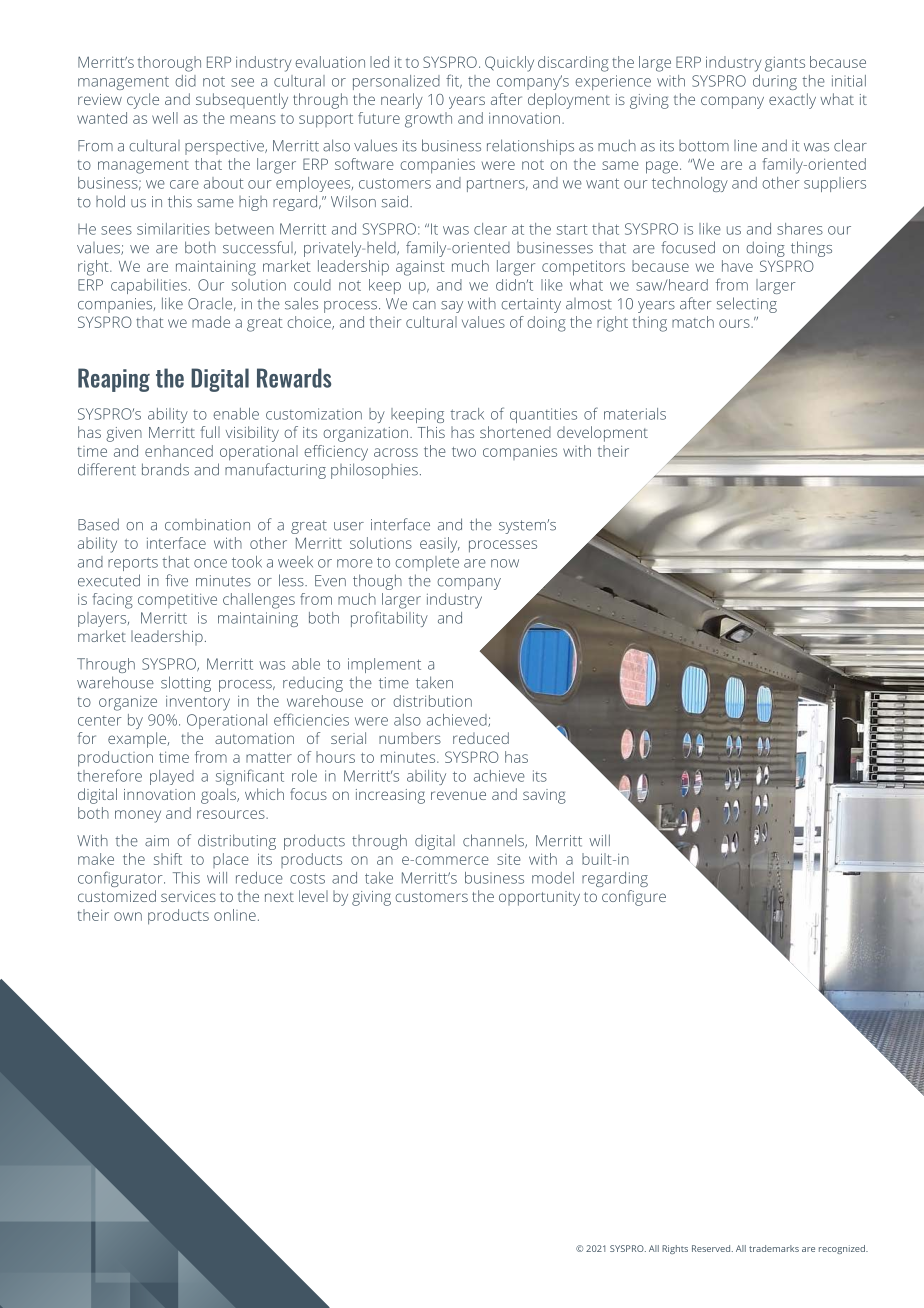  I want to click on trademarks, so click(774, 1248).
